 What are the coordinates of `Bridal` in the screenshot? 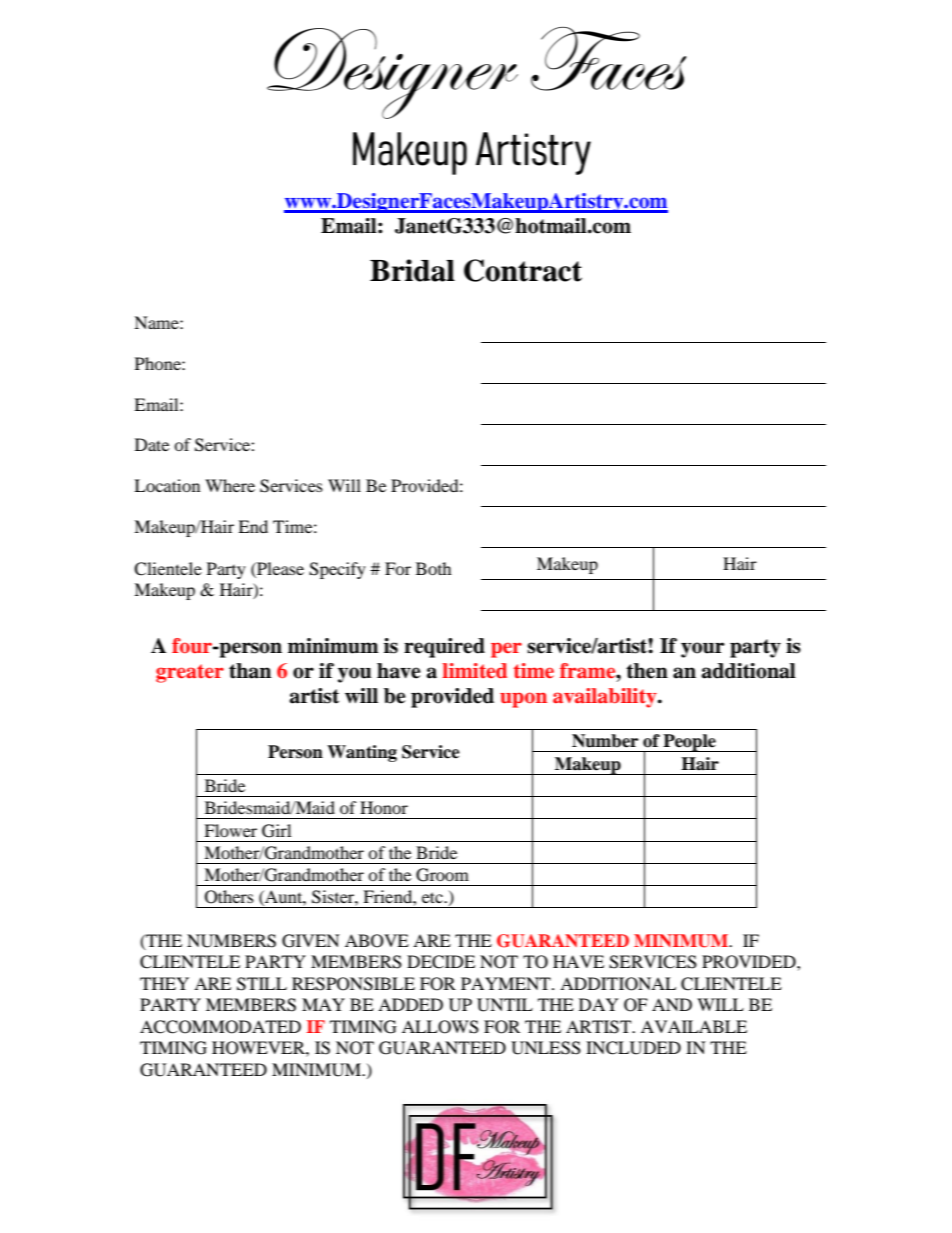 It's located at (412, 270).
